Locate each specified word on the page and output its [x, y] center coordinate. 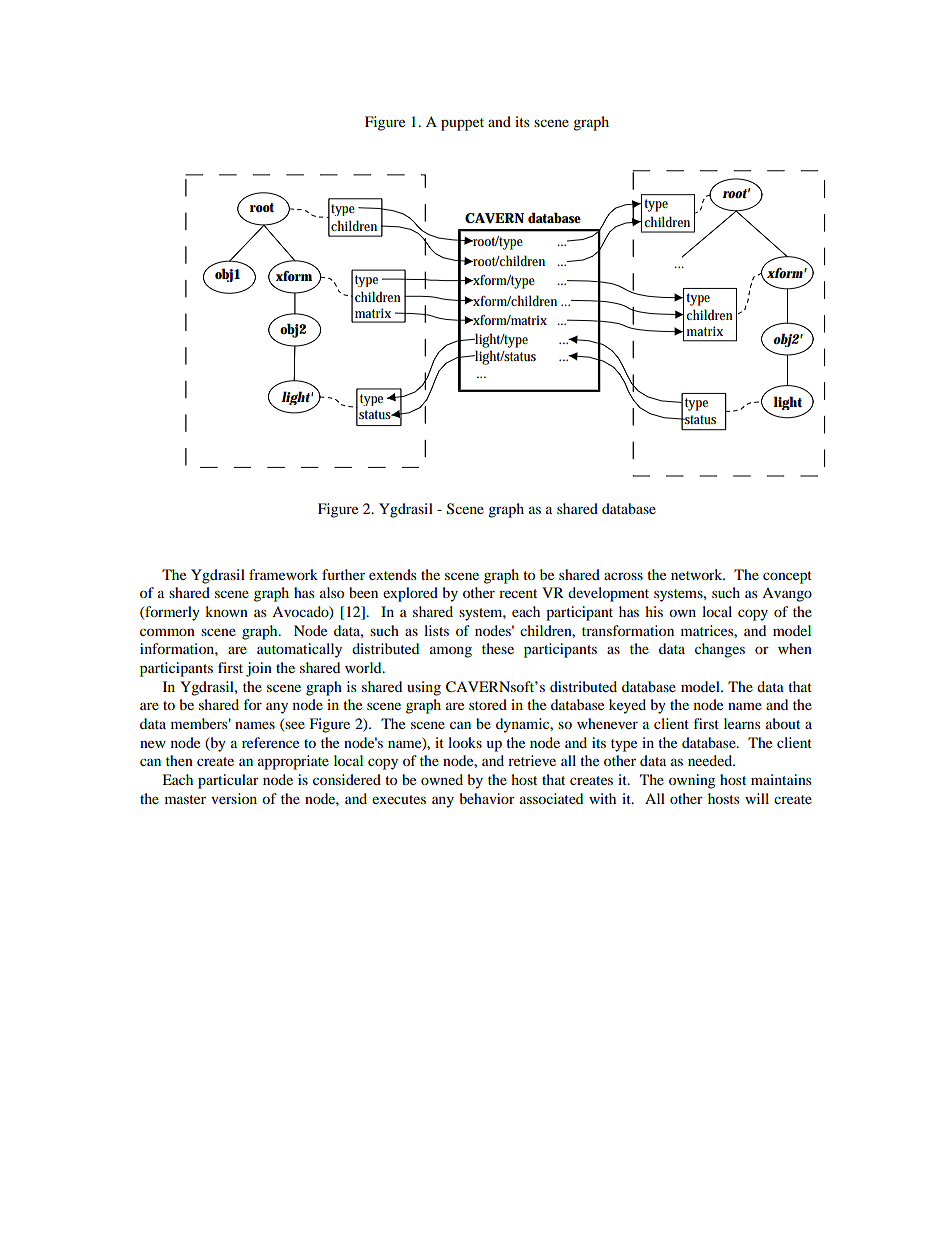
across [623, 576]
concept [787, 577]
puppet [462, 124]
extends [392, 574]
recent [518, 593]
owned [442, 779]
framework [283, 574]
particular [228, 781]
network [698, 574]
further [343, 574]
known [226, 611]
